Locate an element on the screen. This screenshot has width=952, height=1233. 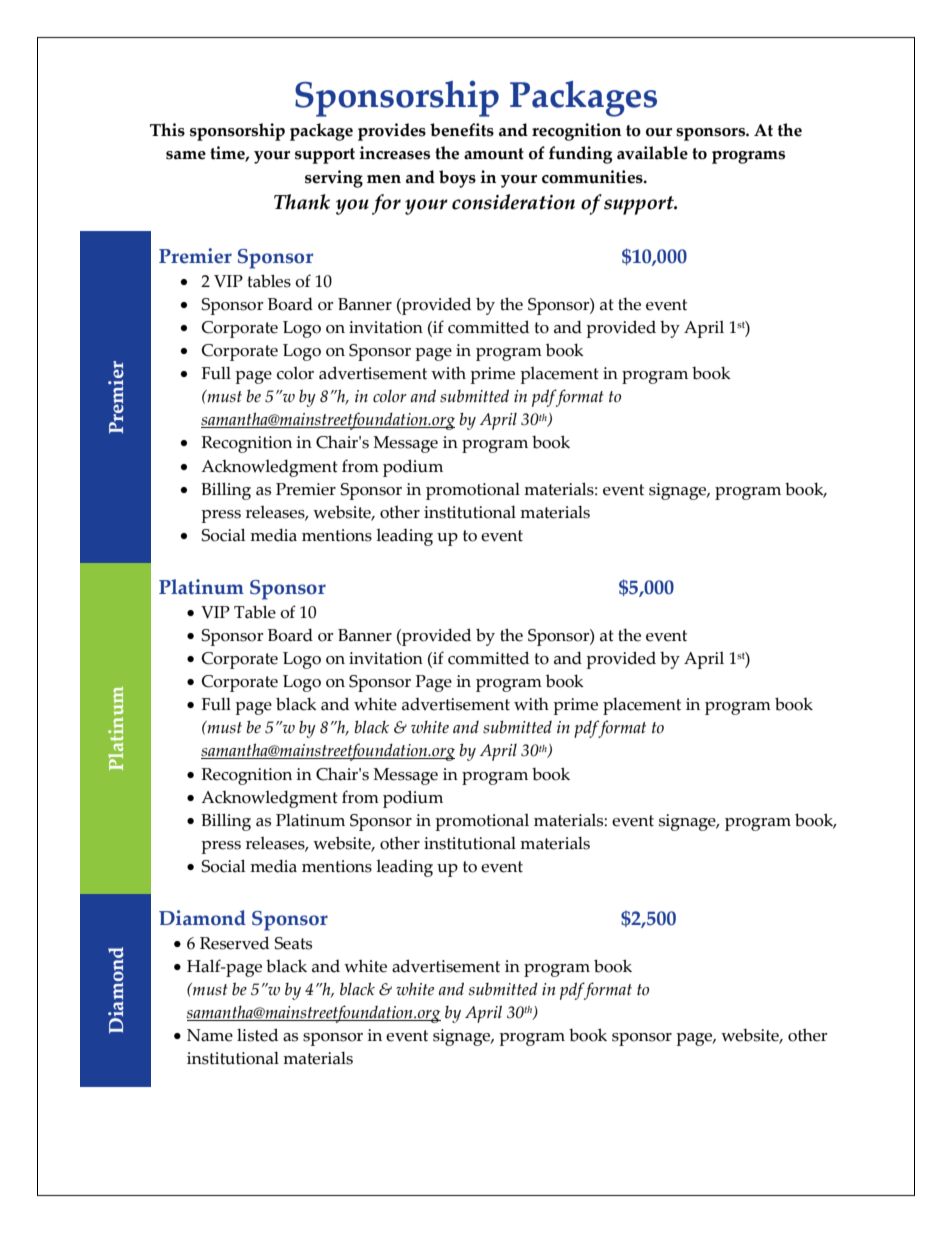
same is located at coordinates (186, 155).
